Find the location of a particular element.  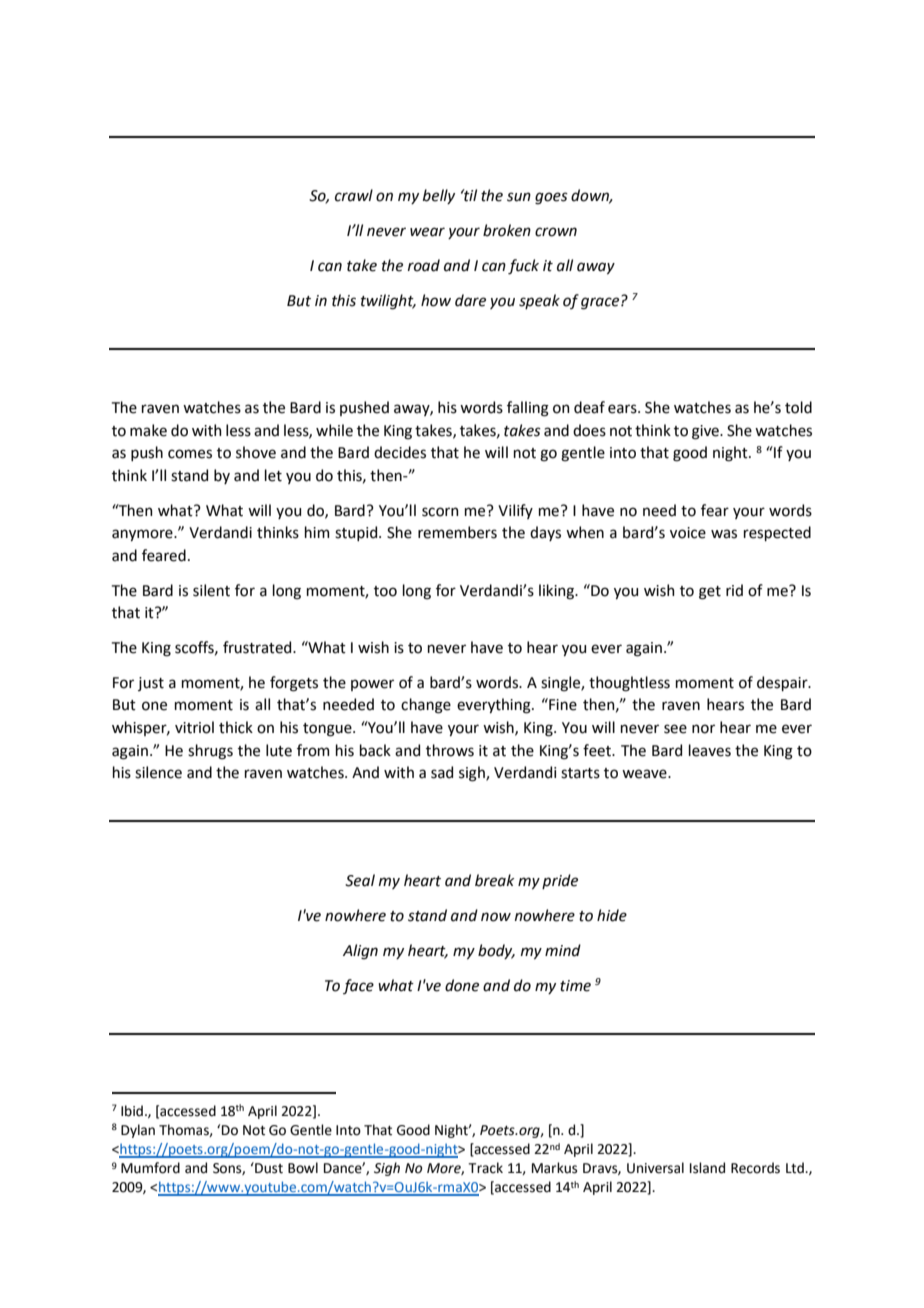

change is located at coordinates (426, 706).
